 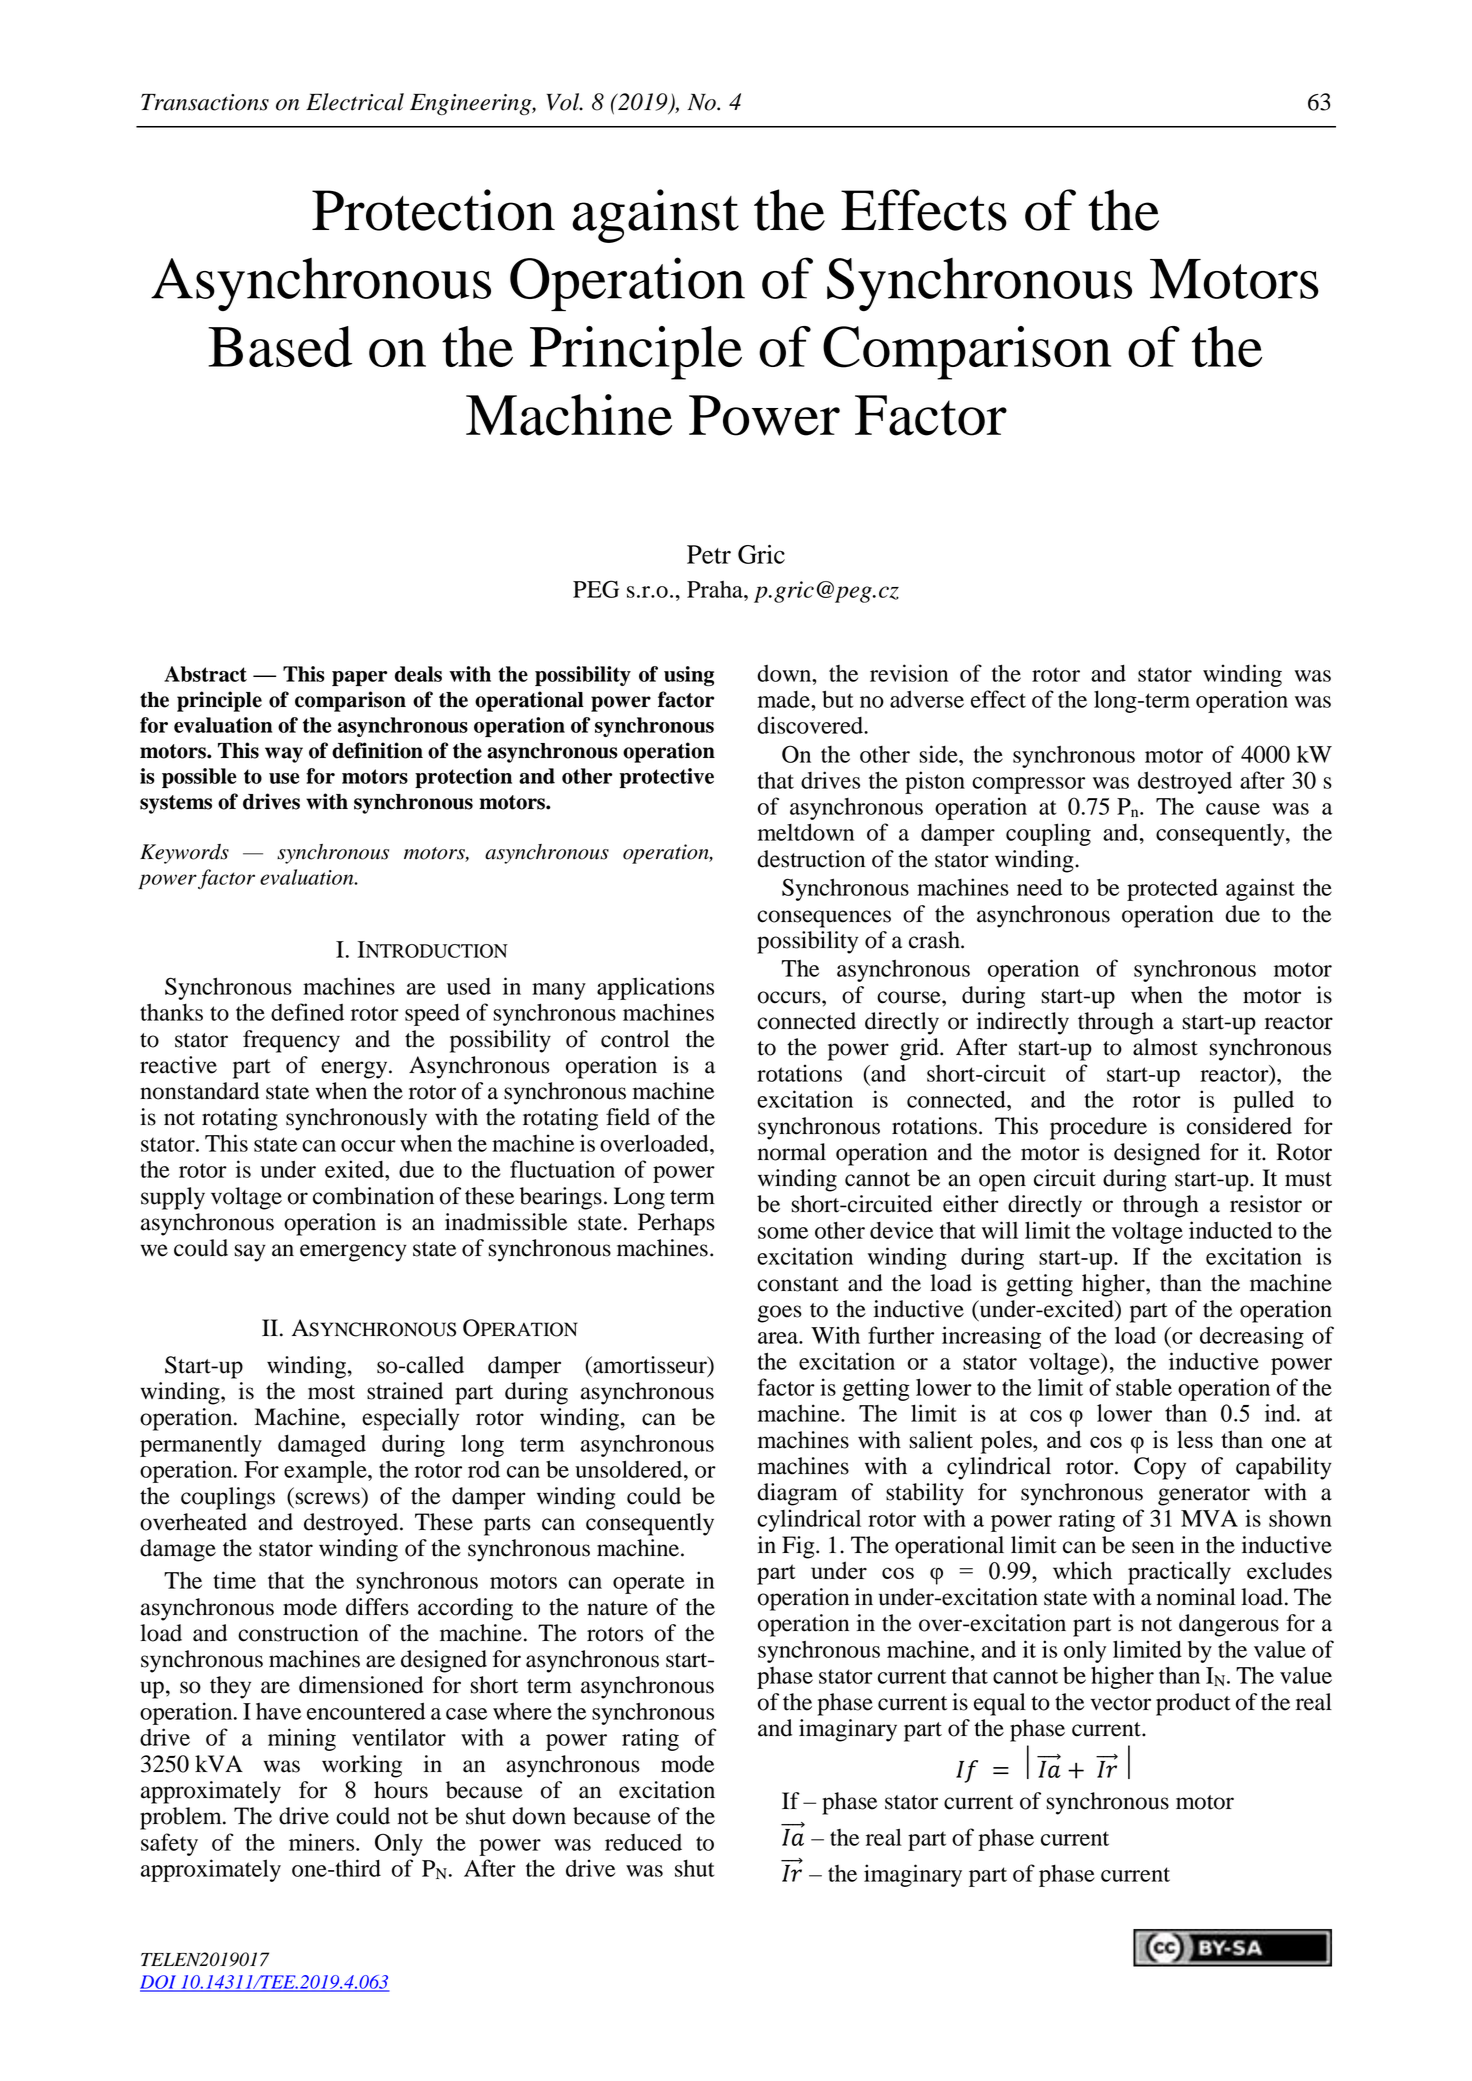 I want to click on reduced, so click(x=643, y=1842).
